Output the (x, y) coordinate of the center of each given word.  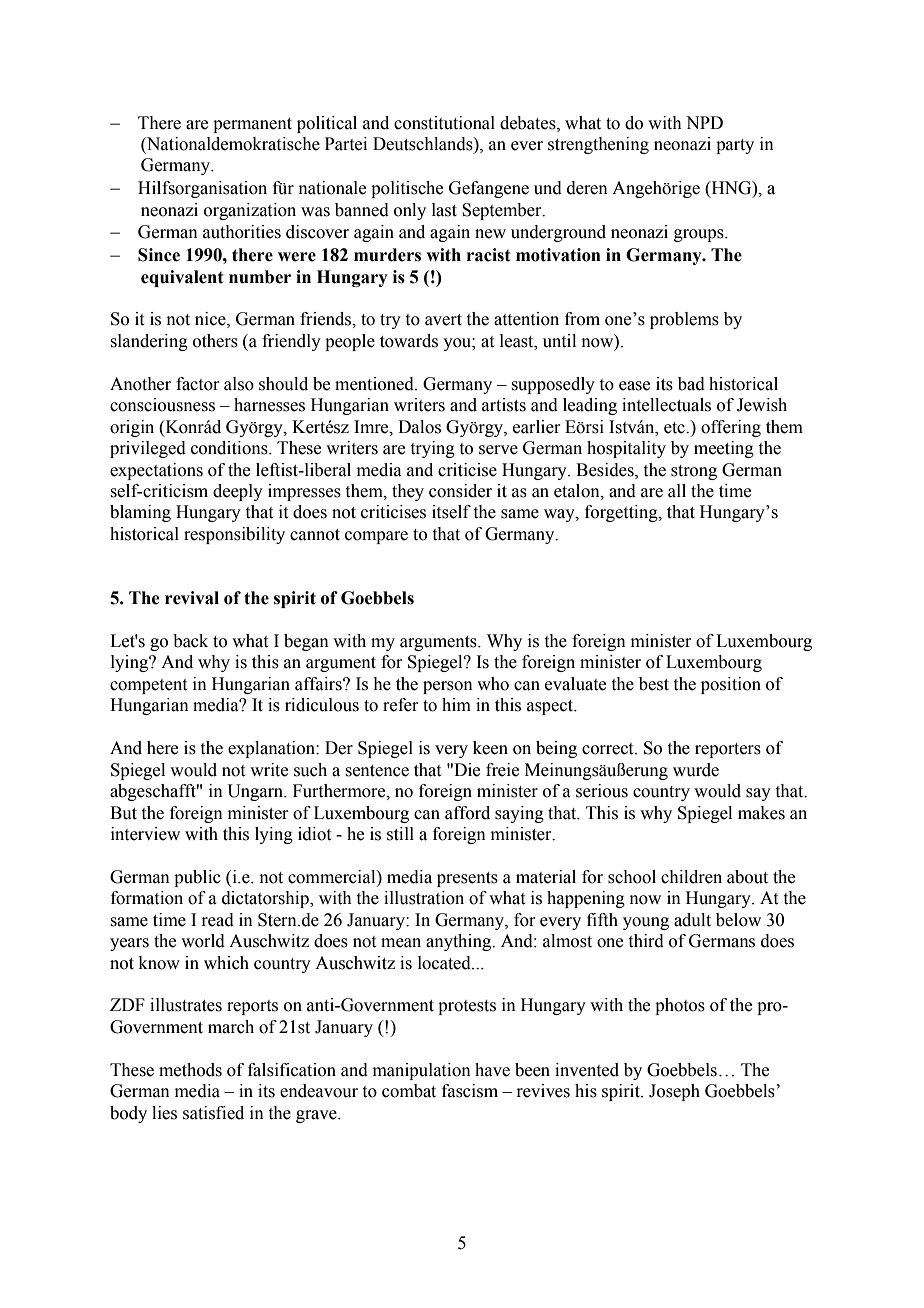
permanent (252, 125)
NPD (704, 122)
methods (190, 1070)
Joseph (674, 1092)
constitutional (444, 123)
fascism (470, 1091)
